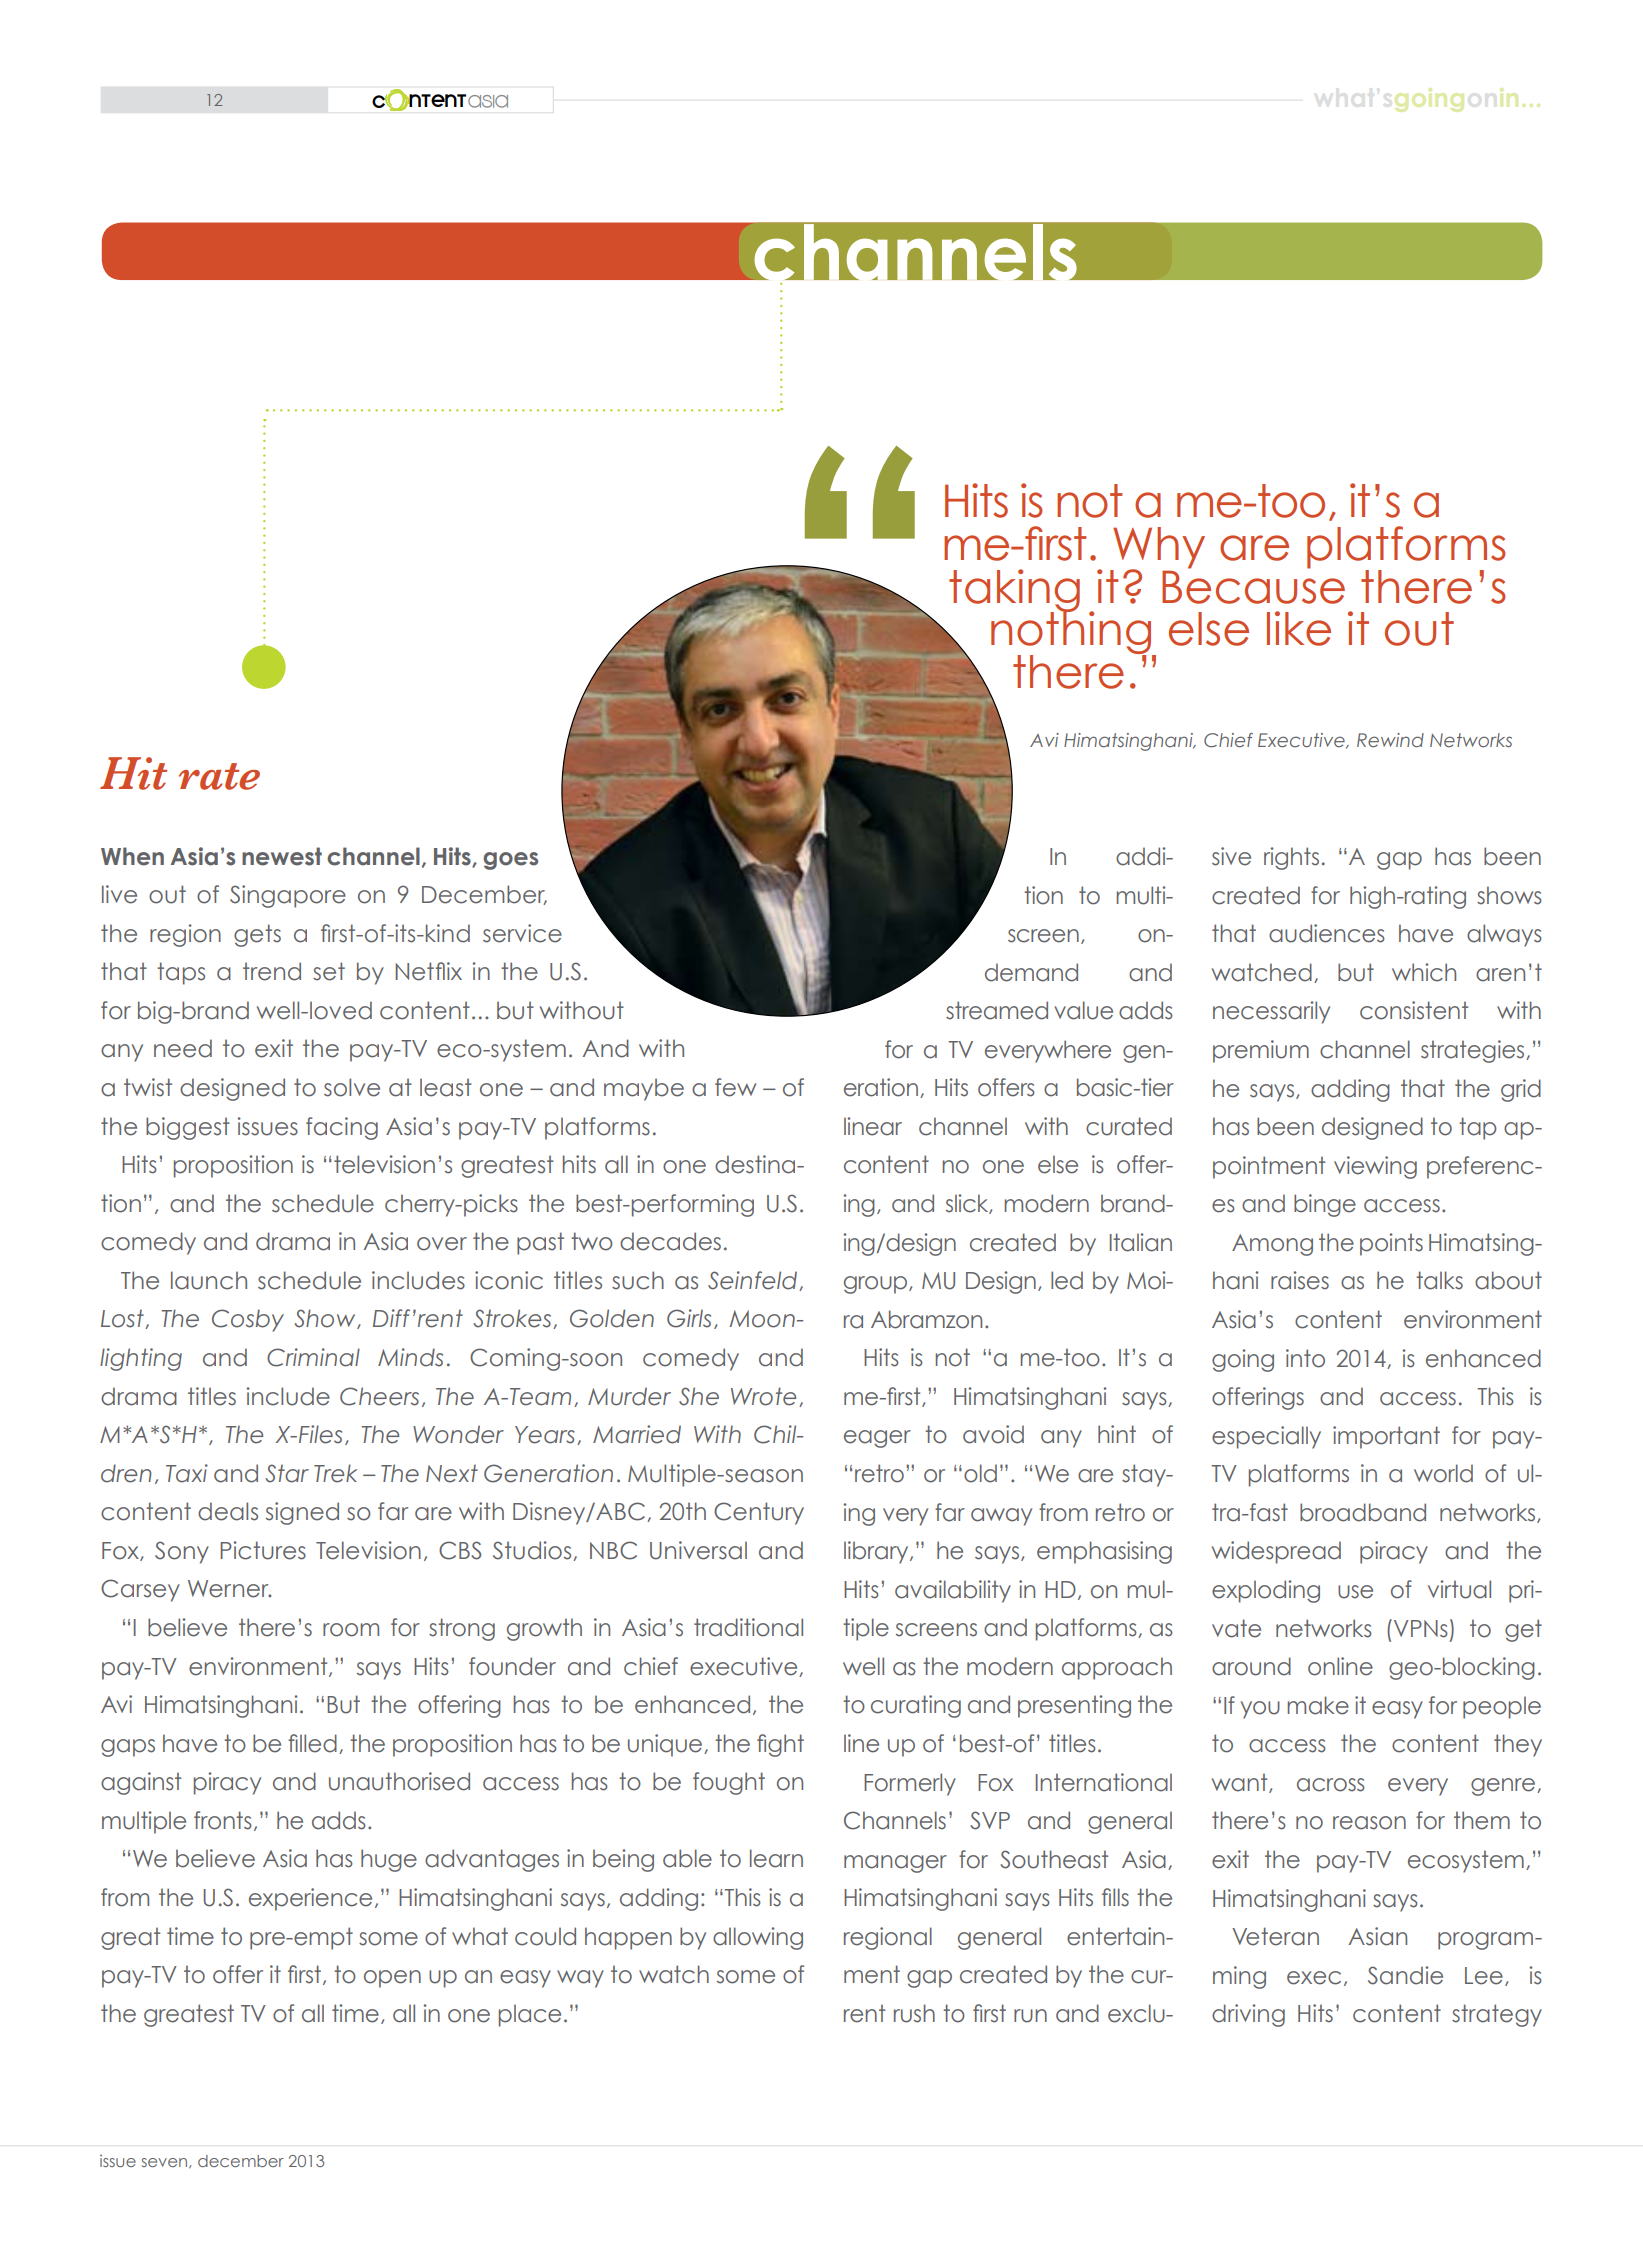 The height and width of the screenshot is (2247, 1643). What do you see at coordinates (758, 1938) in the screenshot?
I see `allowing` at bounding box center [758, 1938].
